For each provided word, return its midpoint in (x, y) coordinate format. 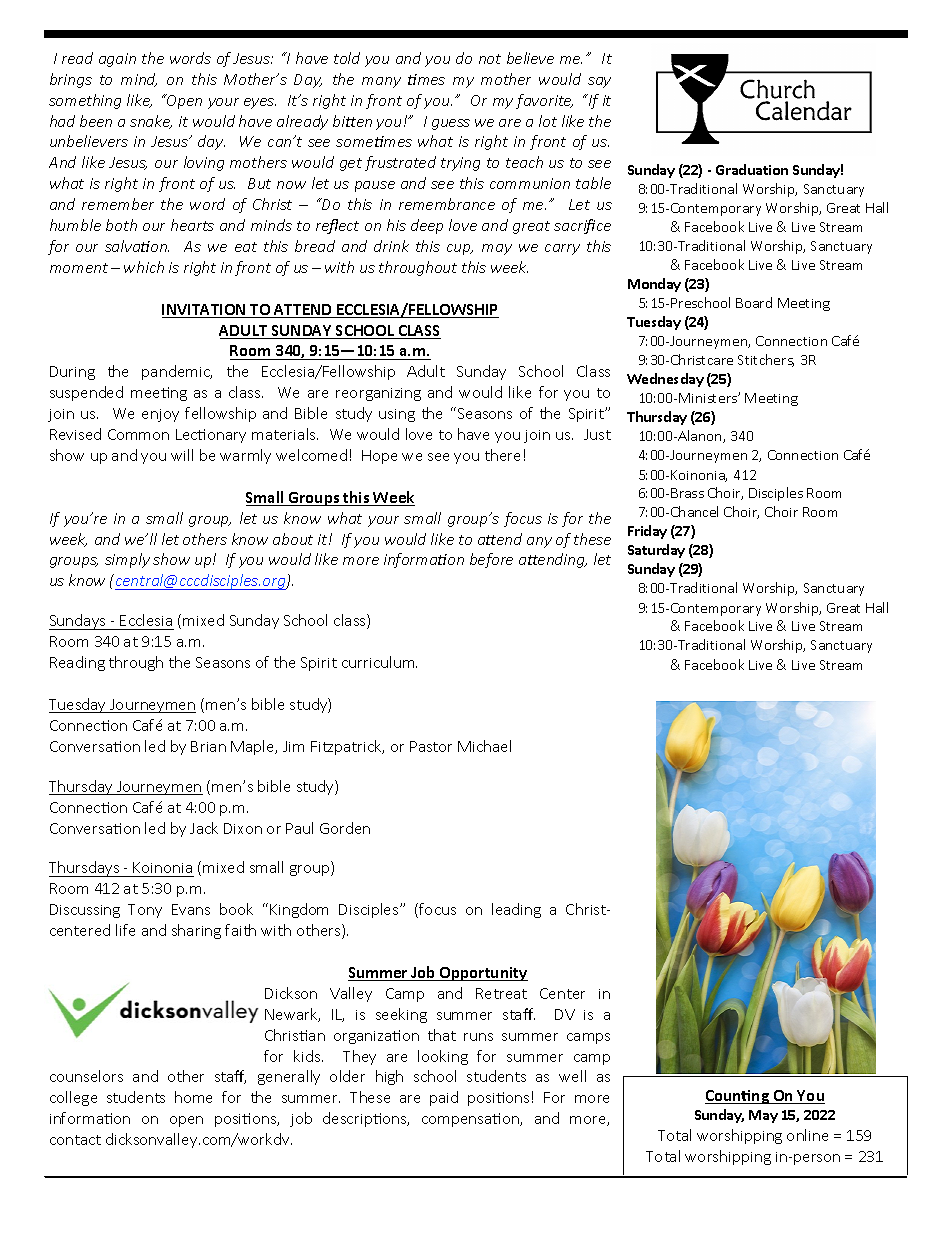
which (144, 267)
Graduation (752, 169)
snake (151, 122)
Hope (379, 457)
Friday (647, 532)
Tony (145, 911)
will (182, 455)
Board (754, 302)
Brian (208, 746)
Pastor (431, 746)
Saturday (656, 551)
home (193, 1097)
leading (516, 910)
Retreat (501, 993)
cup (460, 249)
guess (451, 124)
